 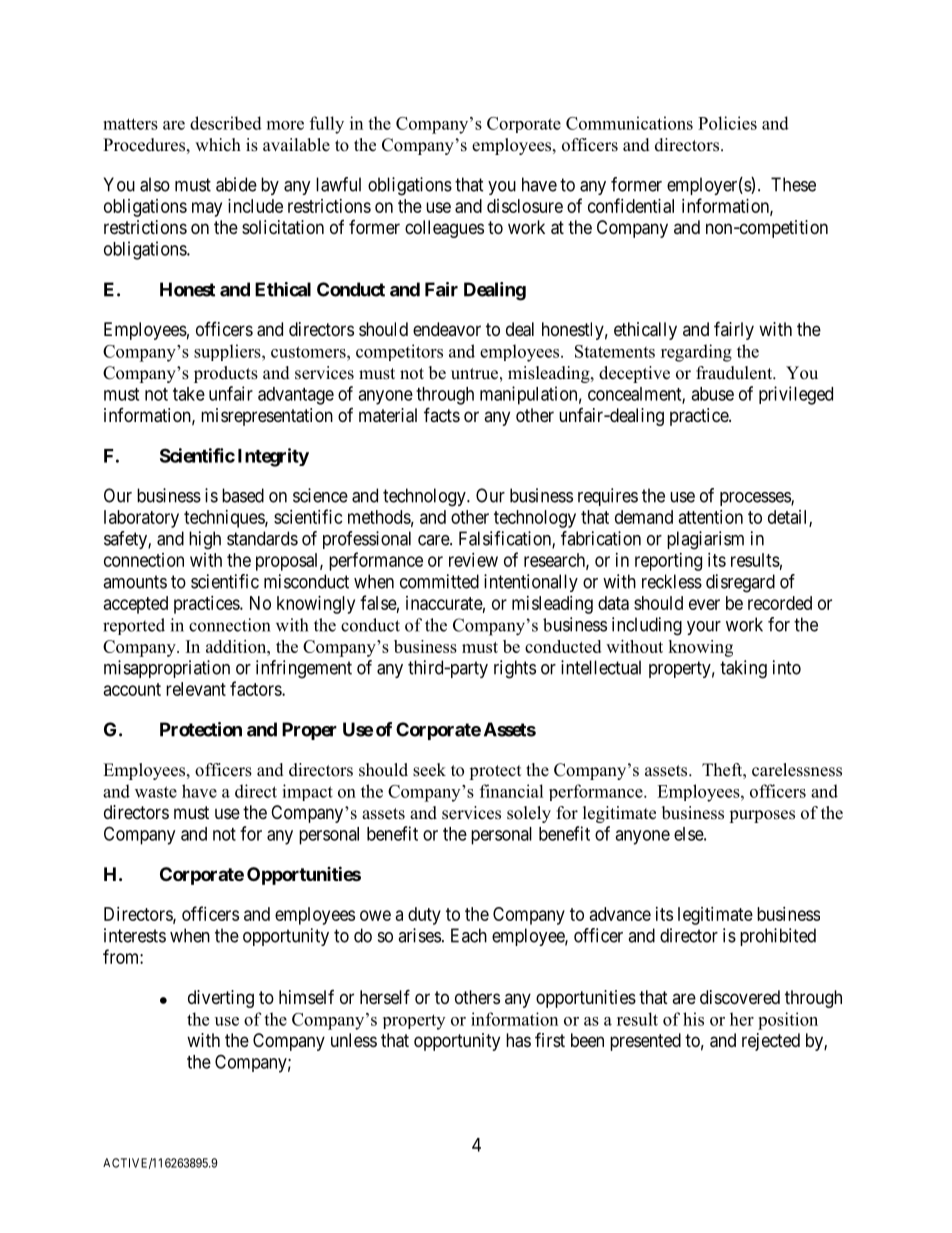 I want to click on which, so click(x=218, y=145).
